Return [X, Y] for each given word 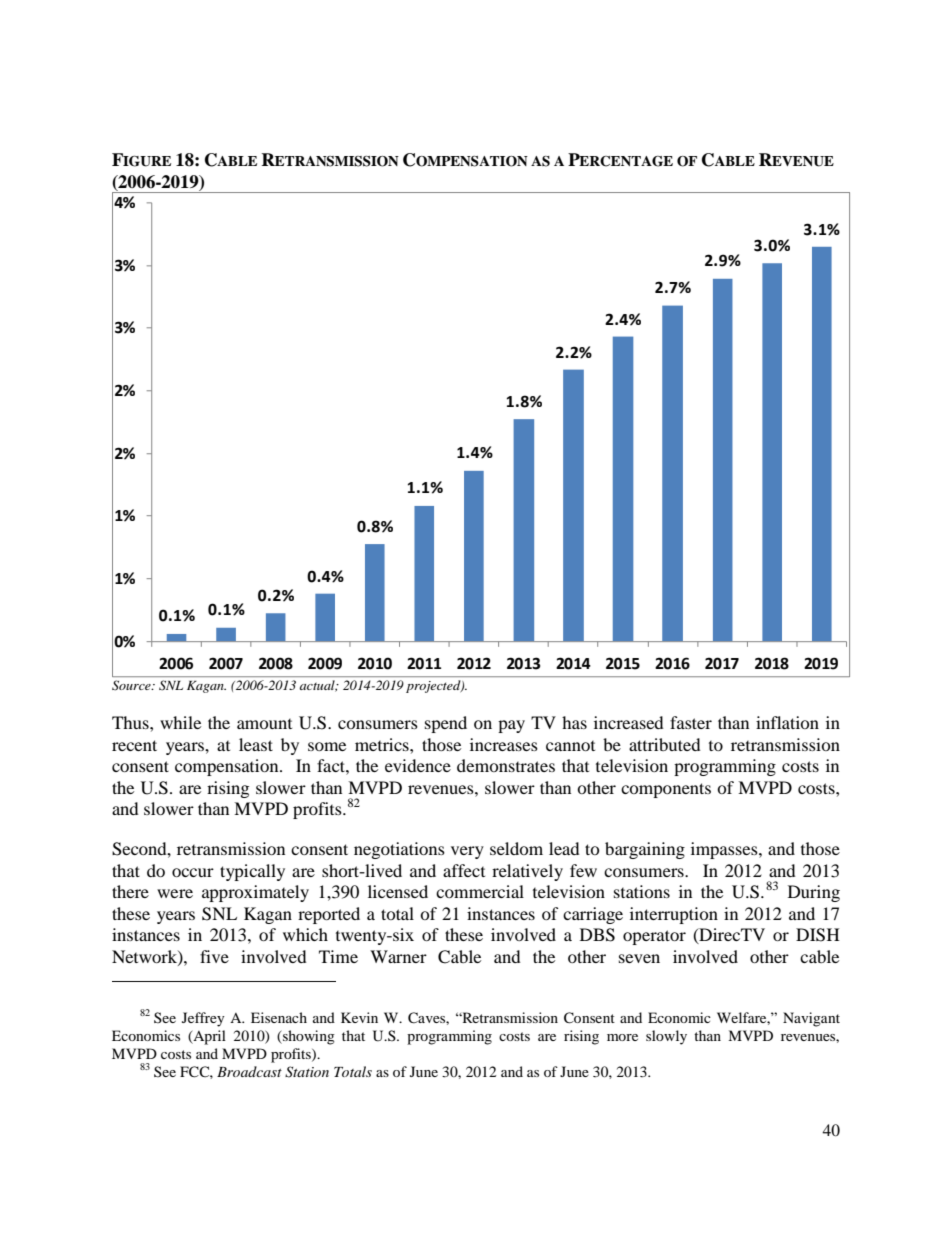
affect [464, 870]
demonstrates [506, 765]
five [214, 956]
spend [446, 724]
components [666, 790]
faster [691, 722]
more [622, 1037]
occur [193, 872]
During [814, 893]
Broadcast [249, 1071]
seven [639, 958]
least [256, 744]
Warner [398, 956]
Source [132, 685]
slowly [666, 1037]
